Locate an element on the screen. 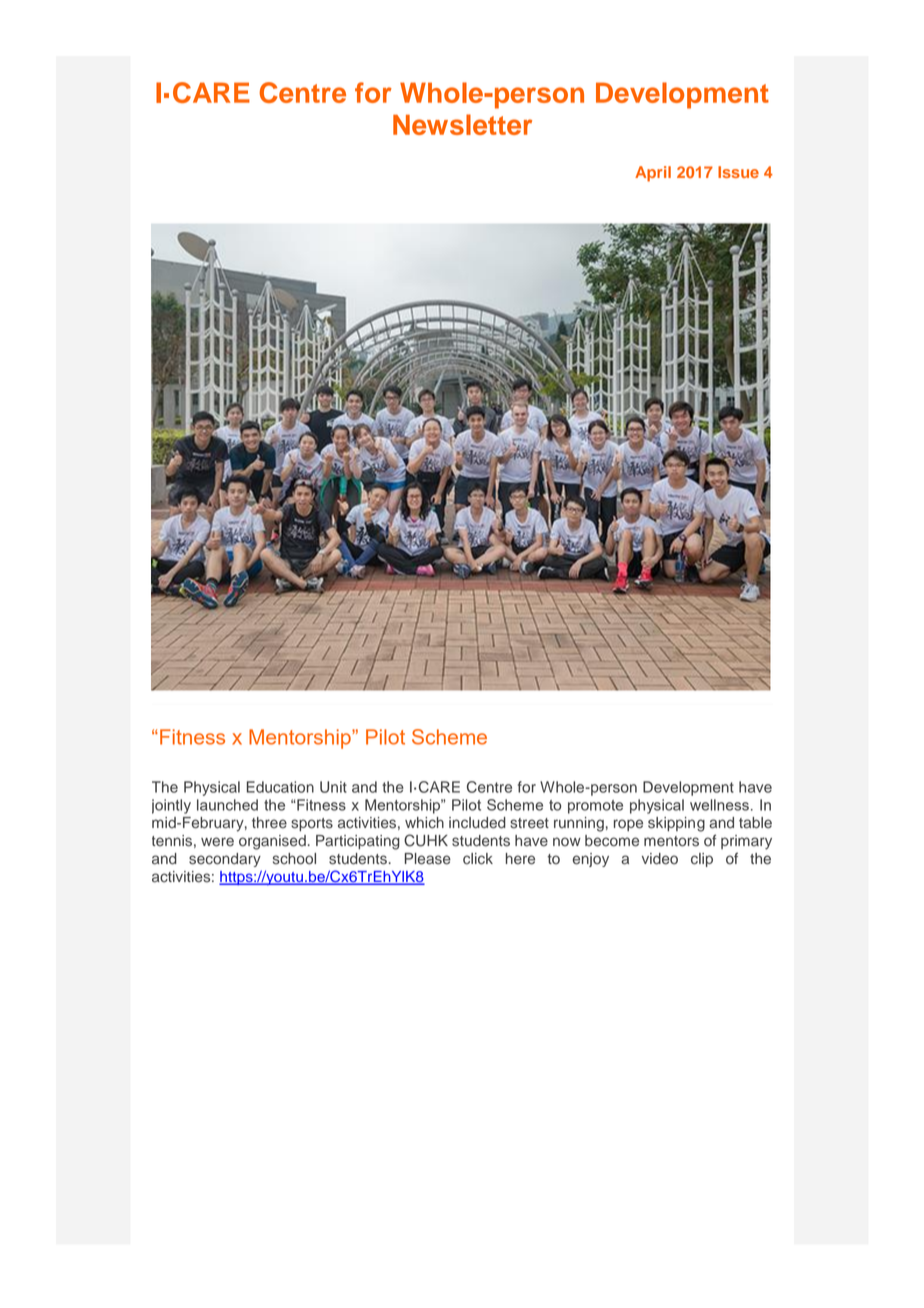 Image resolution: width=924 pixels, height=1308 pixels. click is located at coordinates (478, 859).
